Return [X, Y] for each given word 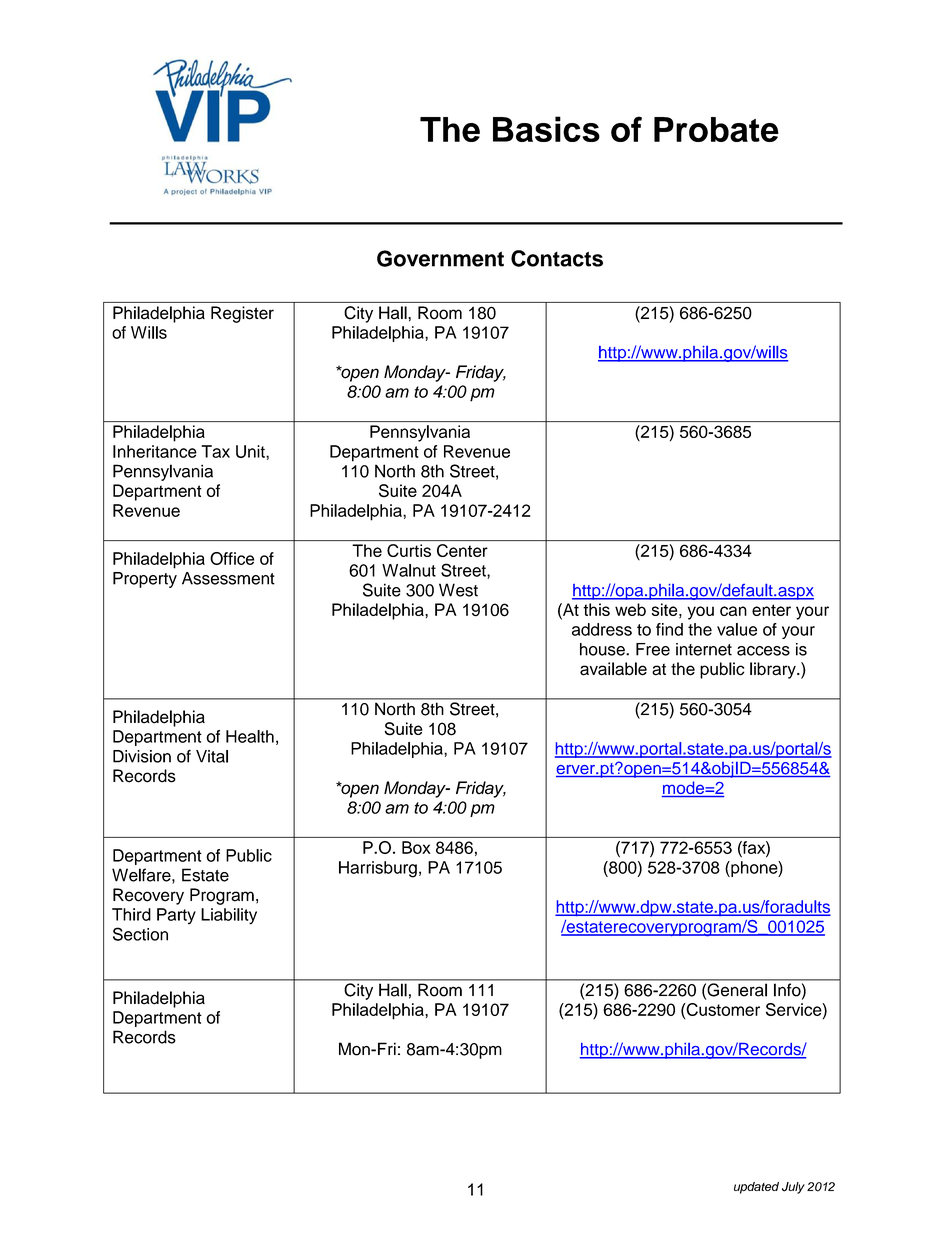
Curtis [409, 550]
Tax [215, 451]
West [458, 590]
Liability [229, 916]
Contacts [557, 258]
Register [242, 314]
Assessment [228, 578]
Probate [716, 129]
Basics [546, 129]
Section [140, 934]
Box [416, 847]
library [774, 670]
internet [704, 649]
